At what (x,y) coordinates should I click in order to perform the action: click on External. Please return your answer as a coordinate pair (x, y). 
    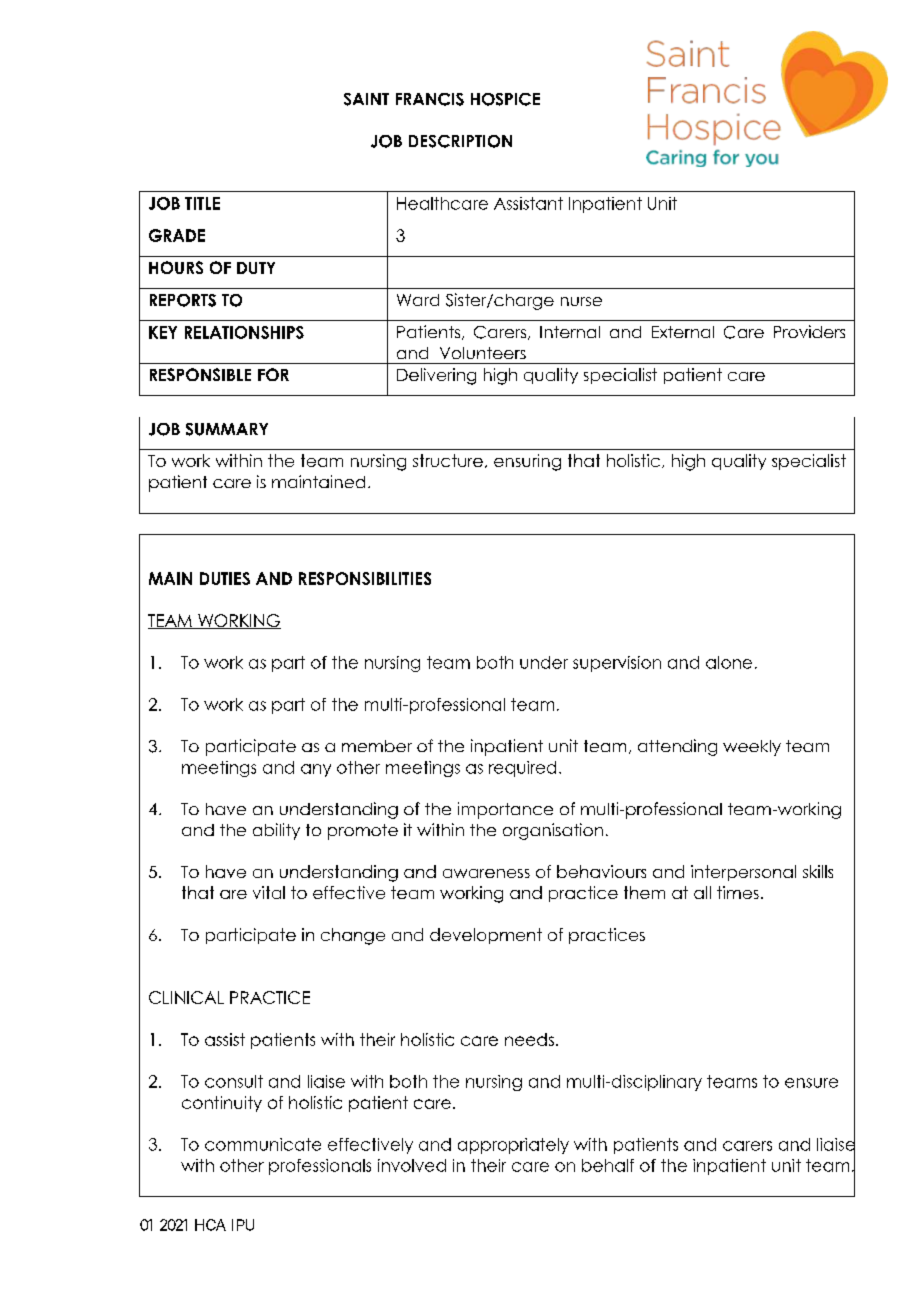
    Looking at the image, I should click on (683, 332).
